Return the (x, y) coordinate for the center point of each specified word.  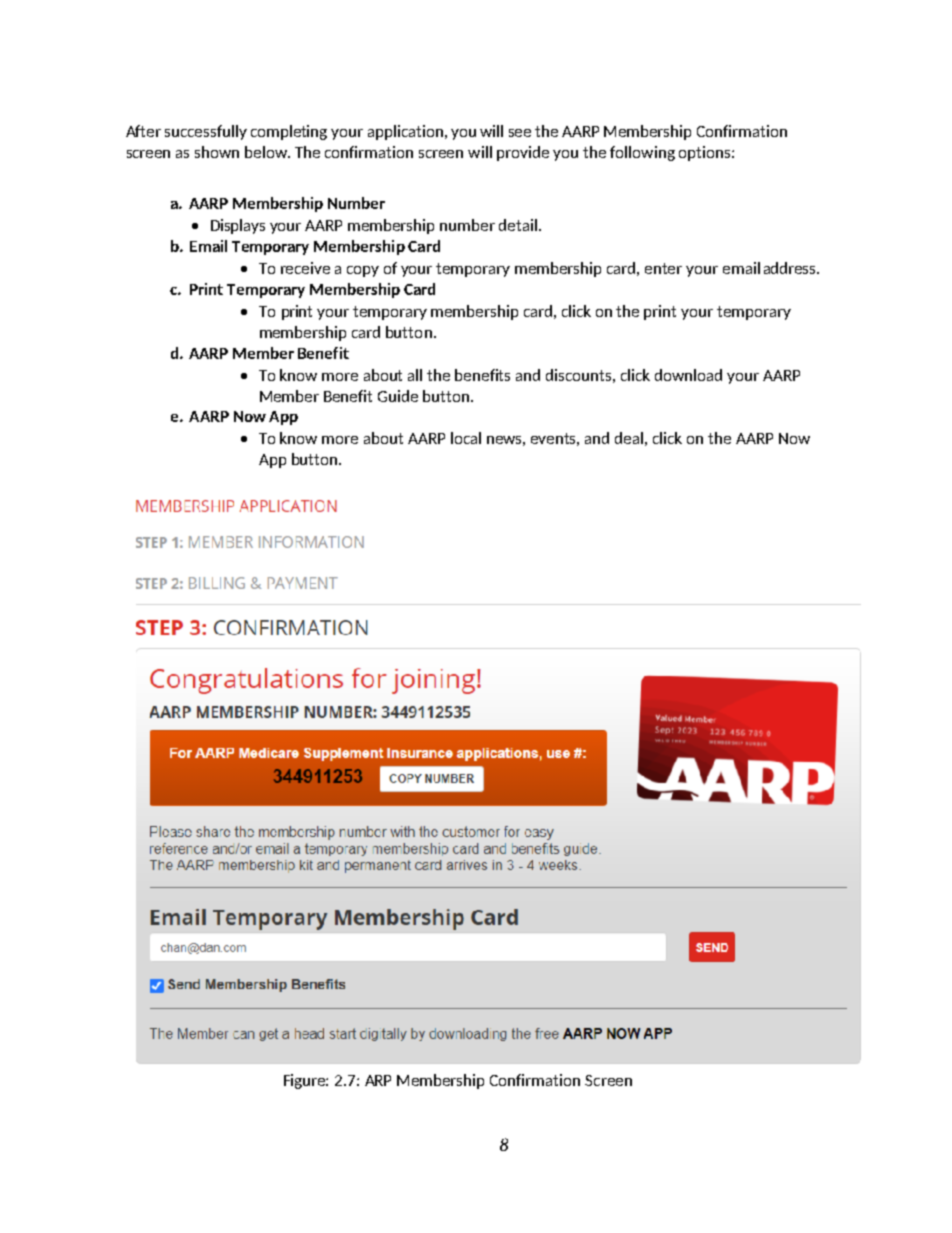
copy (363, 271)
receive (305, 268)
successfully (206, 132)
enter (663, 268)
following (642, 153)
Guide (398, 396)
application (407, 132)
